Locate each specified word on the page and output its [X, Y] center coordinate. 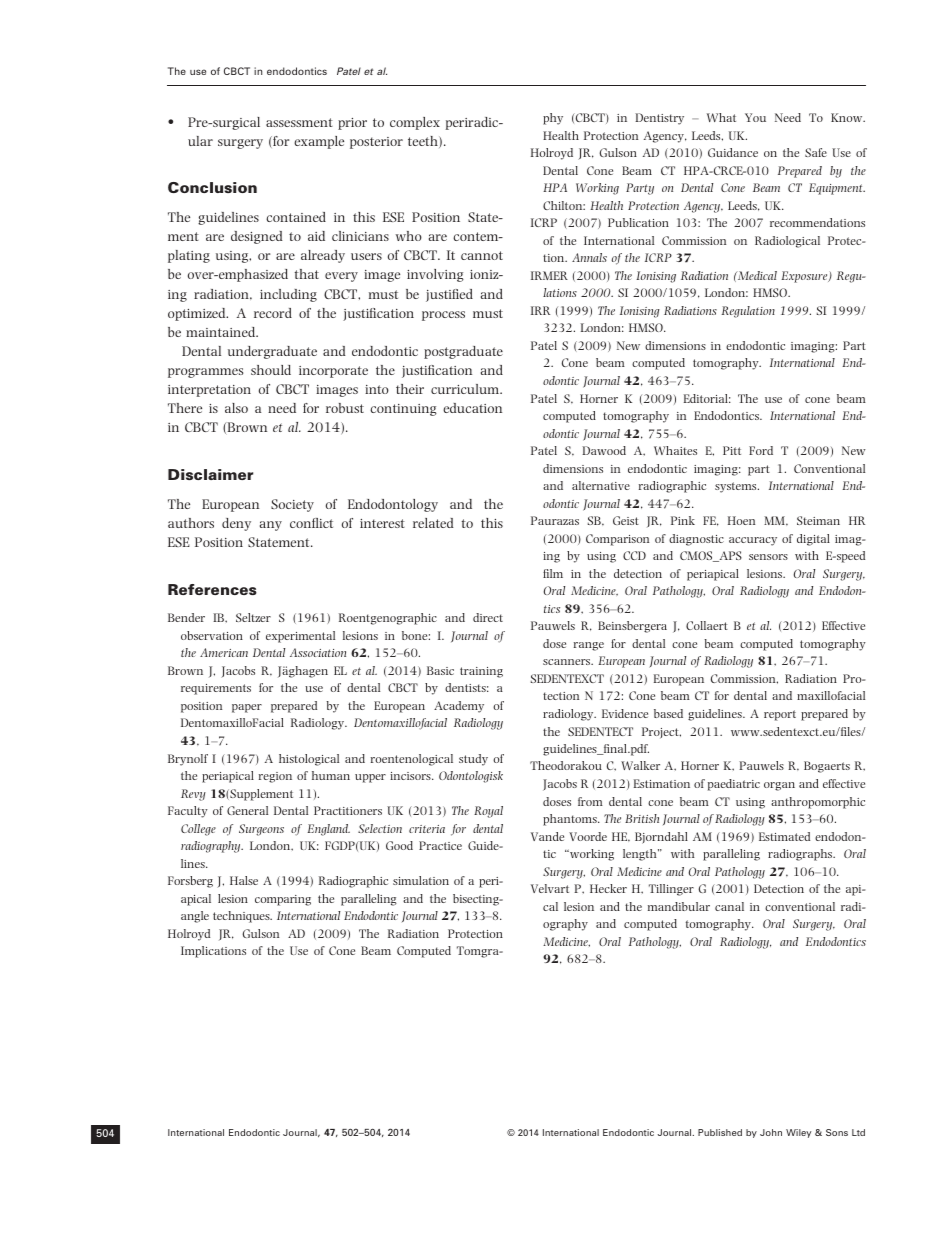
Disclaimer [210, 474]
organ [779, 786]
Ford [761, 450]
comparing [283, 900]
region [275, 777]
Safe [816, 152]
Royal [488, 812]
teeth [424, 142]
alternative [601, 485]
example [319, 142]
